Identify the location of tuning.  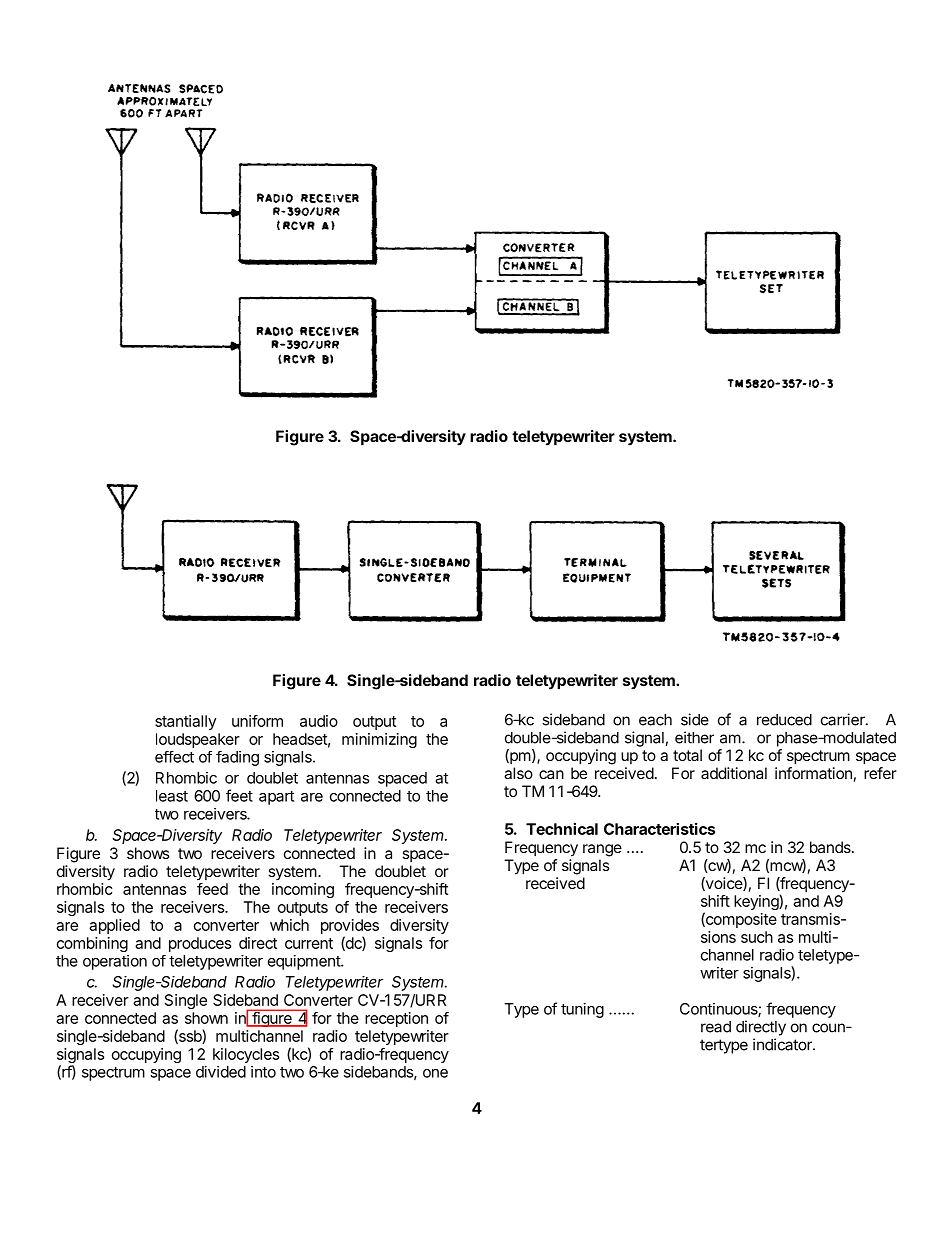
(582, 1010).
